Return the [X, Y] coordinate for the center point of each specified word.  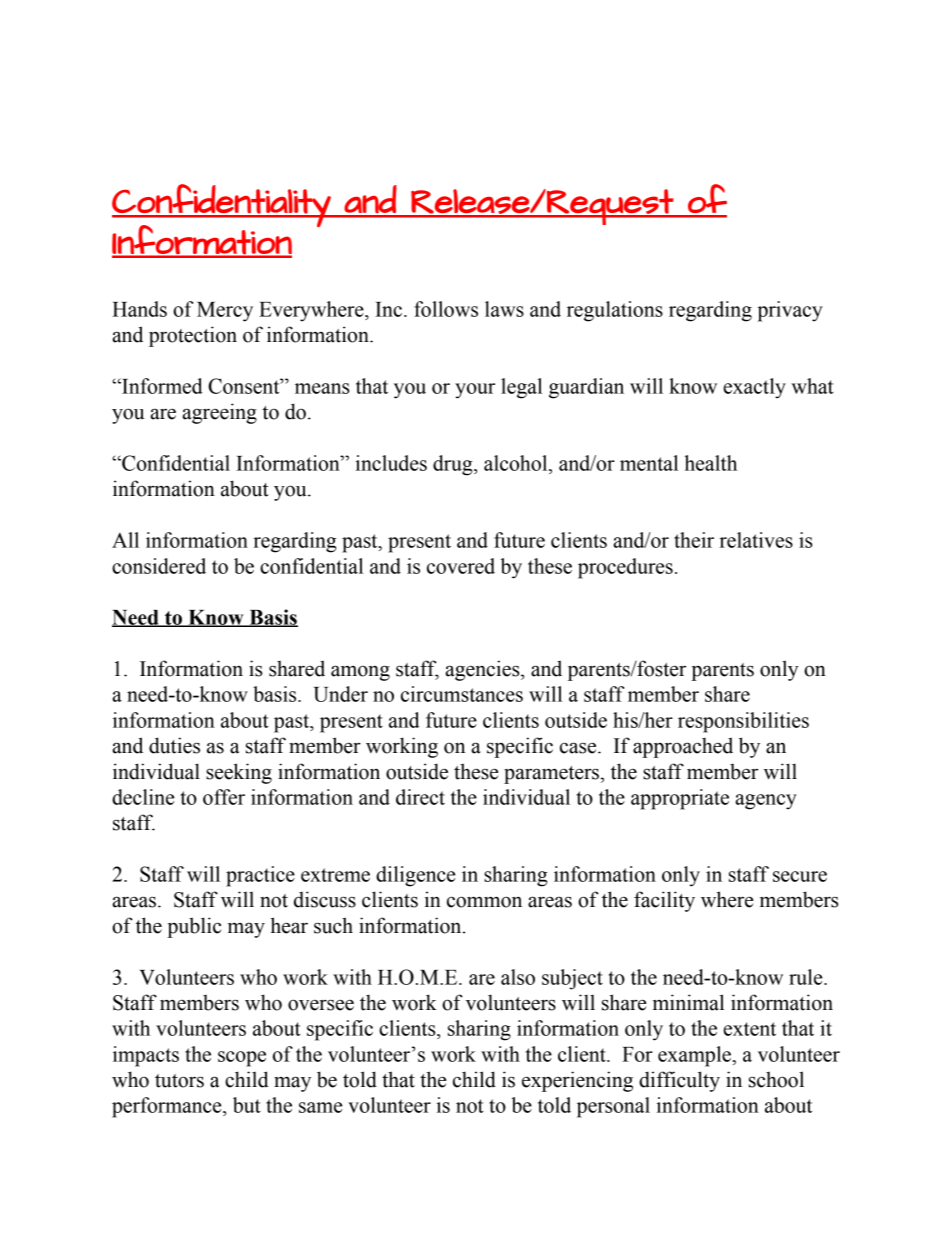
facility [664, 901]
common [484, 902]
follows [446, 309]
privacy [790, 311]
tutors [179, 1081]
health [711, 463]
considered [159, 566]
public [194, 927]
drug [454, 465]
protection [193, 336]
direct [420, 797]
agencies [483, 670]
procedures [625, 568]
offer [224, 797]
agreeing [219, 413]
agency [766, 802]
